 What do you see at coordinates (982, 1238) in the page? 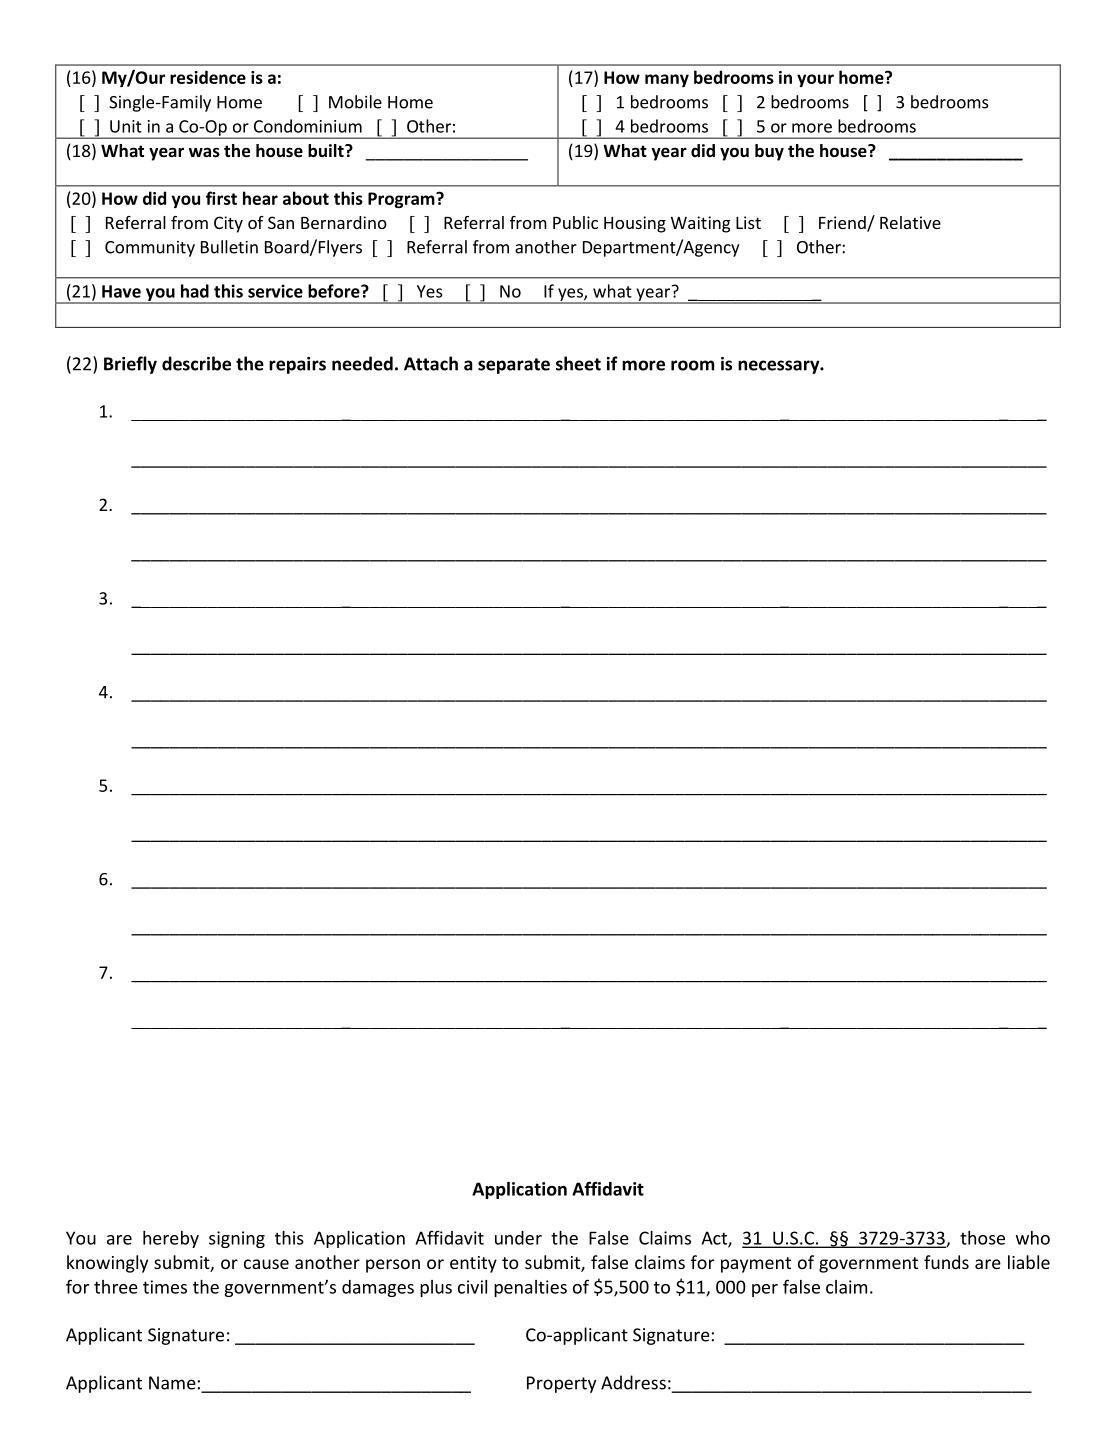
I see `those` at bounding box center [982, 1238].
